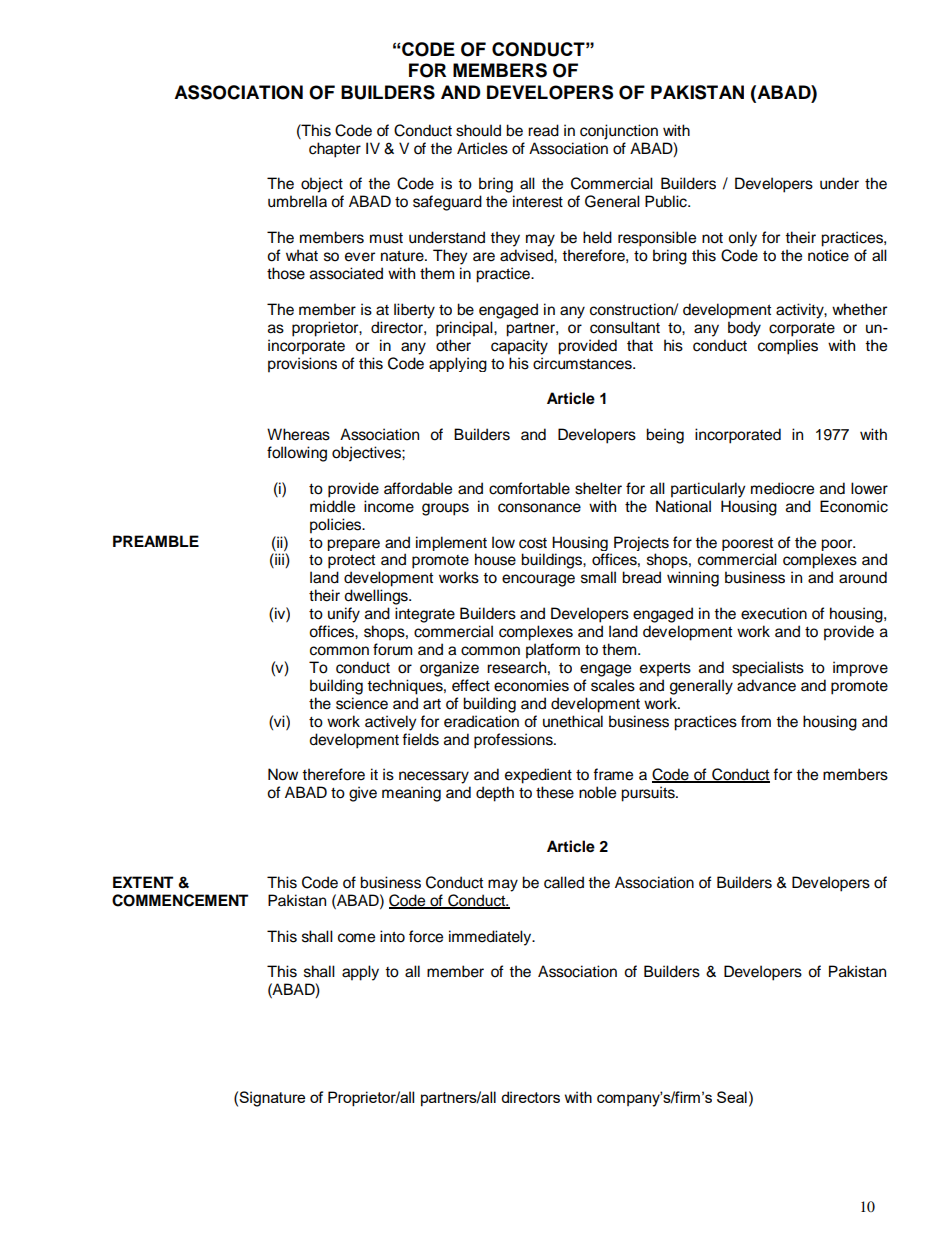  What do you see at coordinates (180, 900) in the screenshot?
I see `COMMENCEMENT` at bounding box center [180, 900].
